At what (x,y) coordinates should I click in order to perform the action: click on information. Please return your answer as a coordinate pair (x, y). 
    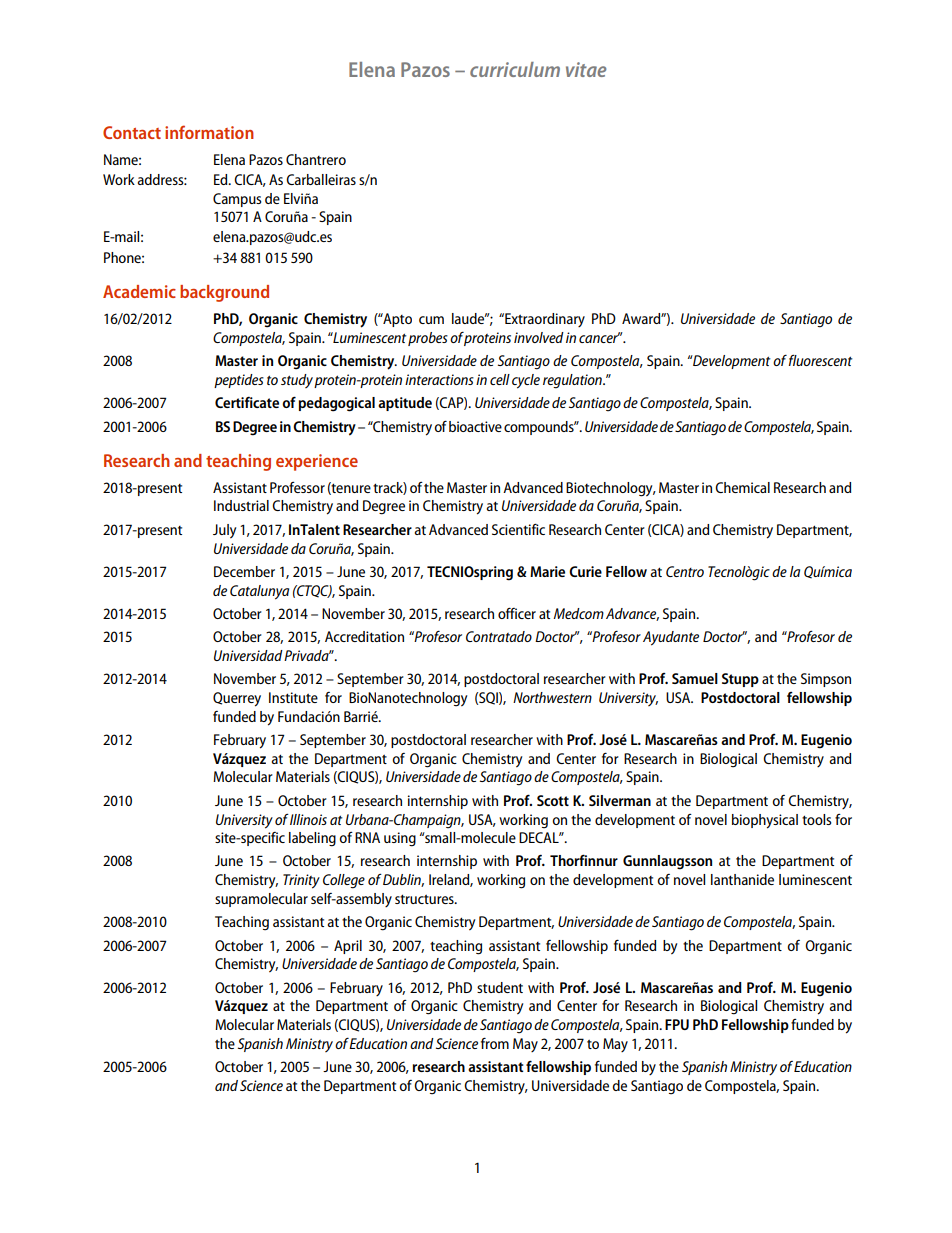
    Looking at the image, I should click on (209, 132).
